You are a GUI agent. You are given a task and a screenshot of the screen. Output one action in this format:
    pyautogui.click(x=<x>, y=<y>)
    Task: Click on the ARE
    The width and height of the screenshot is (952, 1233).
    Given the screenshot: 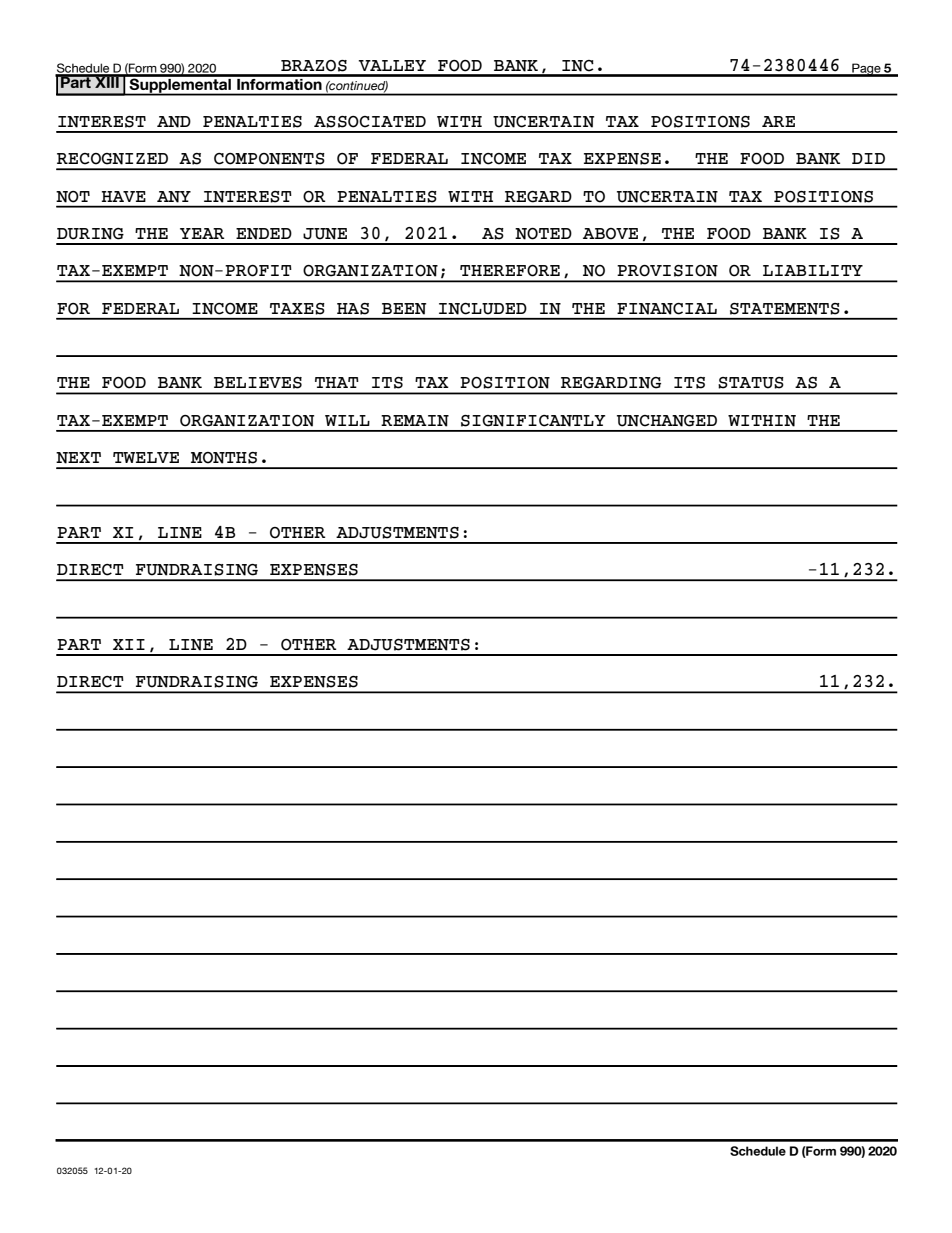 What is the action you would take?
    pyautogui.click(x=778, y=121)
